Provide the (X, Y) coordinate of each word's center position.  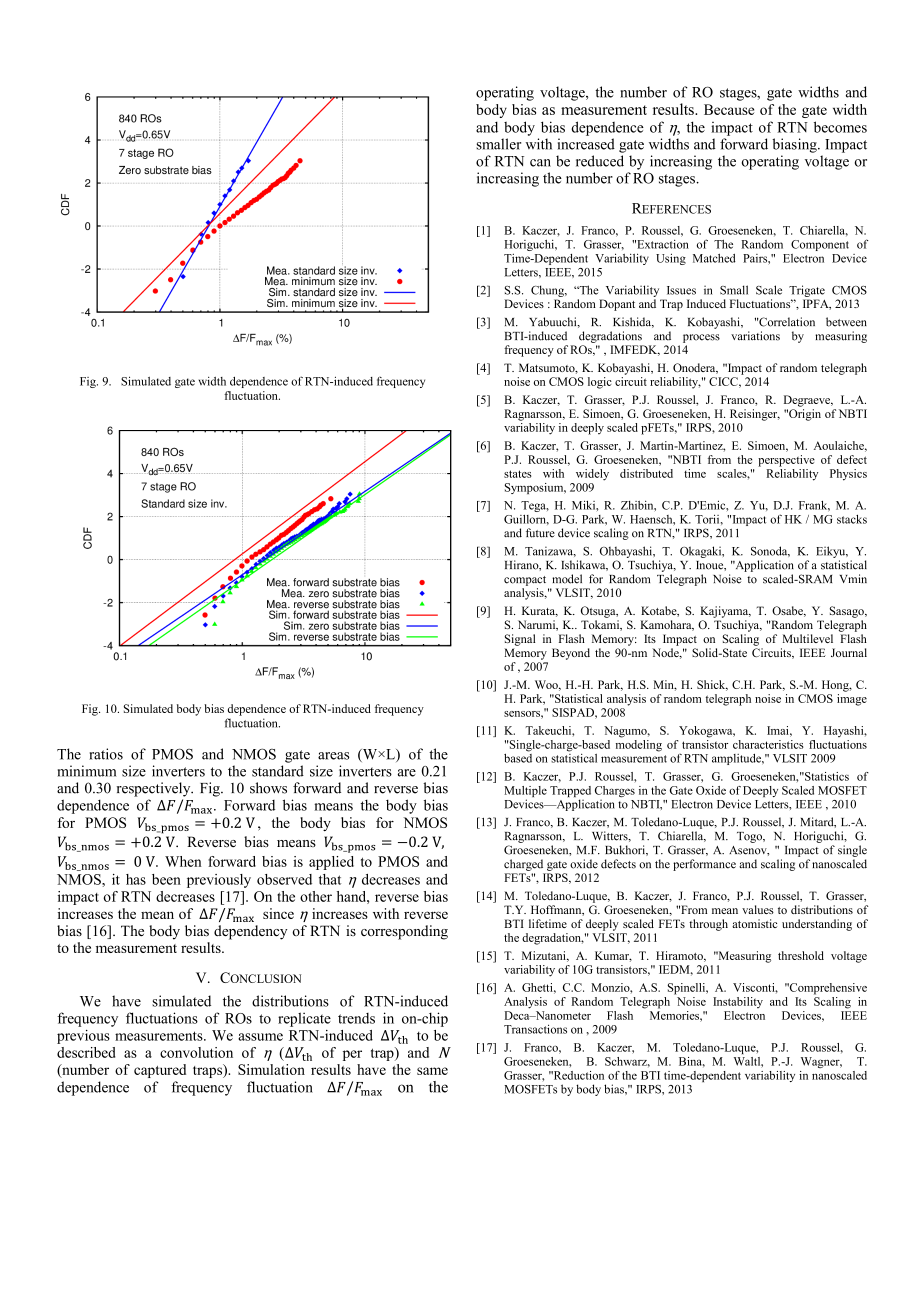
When (183, 861)
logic (600, 383)
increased (586, 144)
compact (525, 581)
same (432, 1071)
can (540, 163)
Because (729, 109)
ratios (106, 754)
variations (755, 336)
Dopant (617, 305)
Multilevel (808, 638)
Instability (738, 1002)
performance (704, 865)
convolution (196, 1052)
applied (331, 863)
